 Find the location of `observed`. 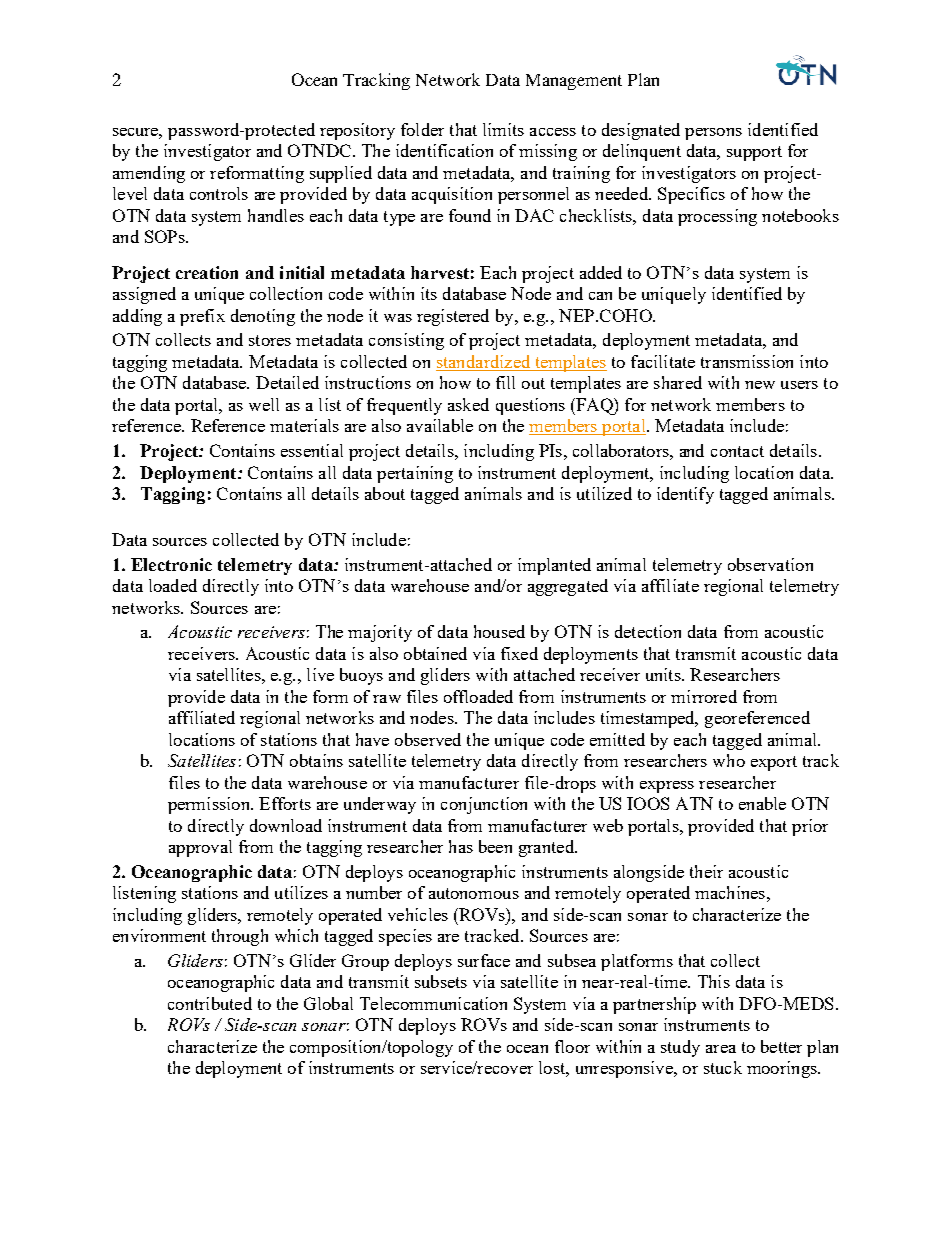

observed is located at coordinates (428, 739).
